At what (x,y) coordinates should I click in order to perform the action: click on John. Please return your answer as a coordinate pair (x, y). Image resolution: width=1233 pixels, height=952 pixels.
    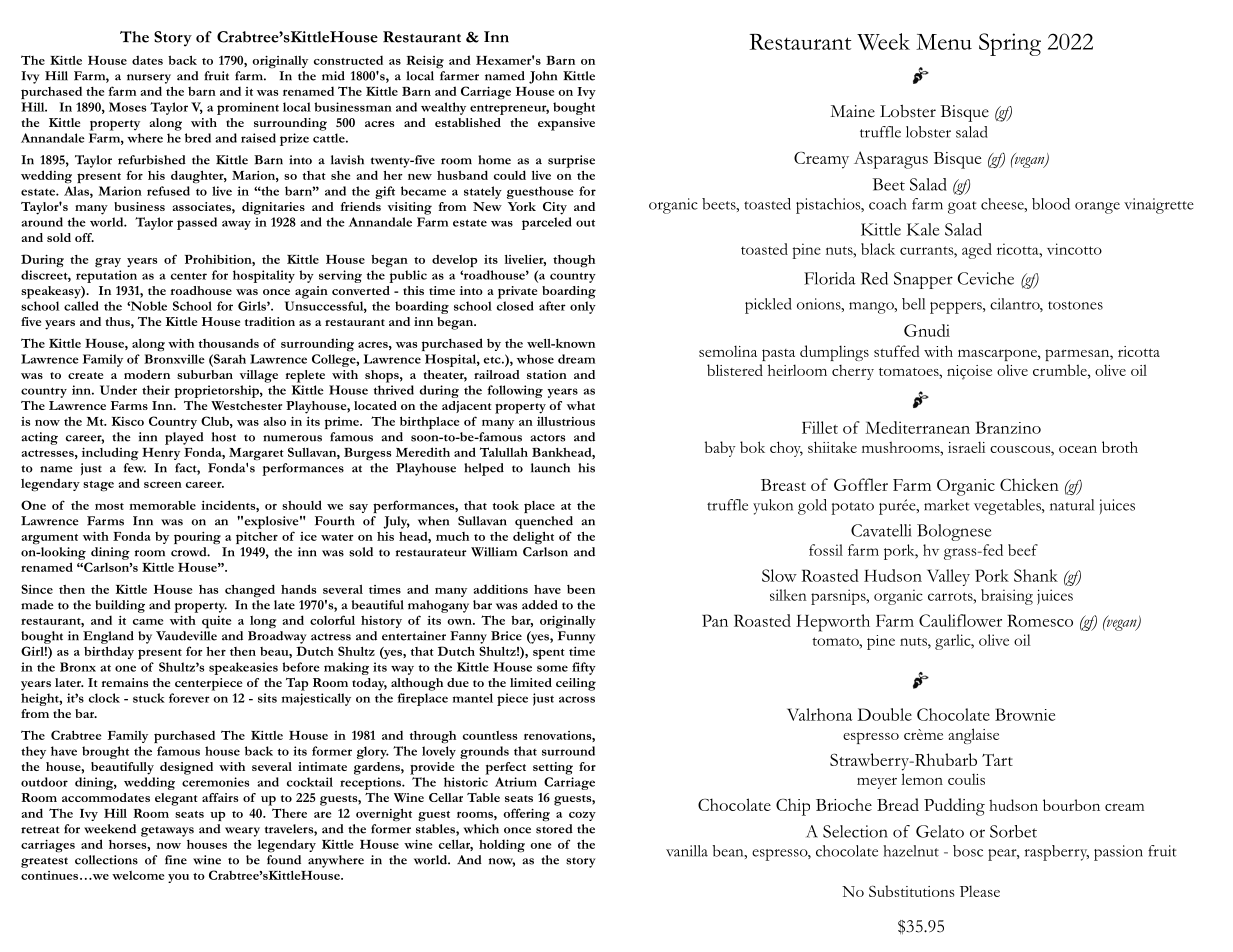
    Looking at the image, I should click on (543, 77).
